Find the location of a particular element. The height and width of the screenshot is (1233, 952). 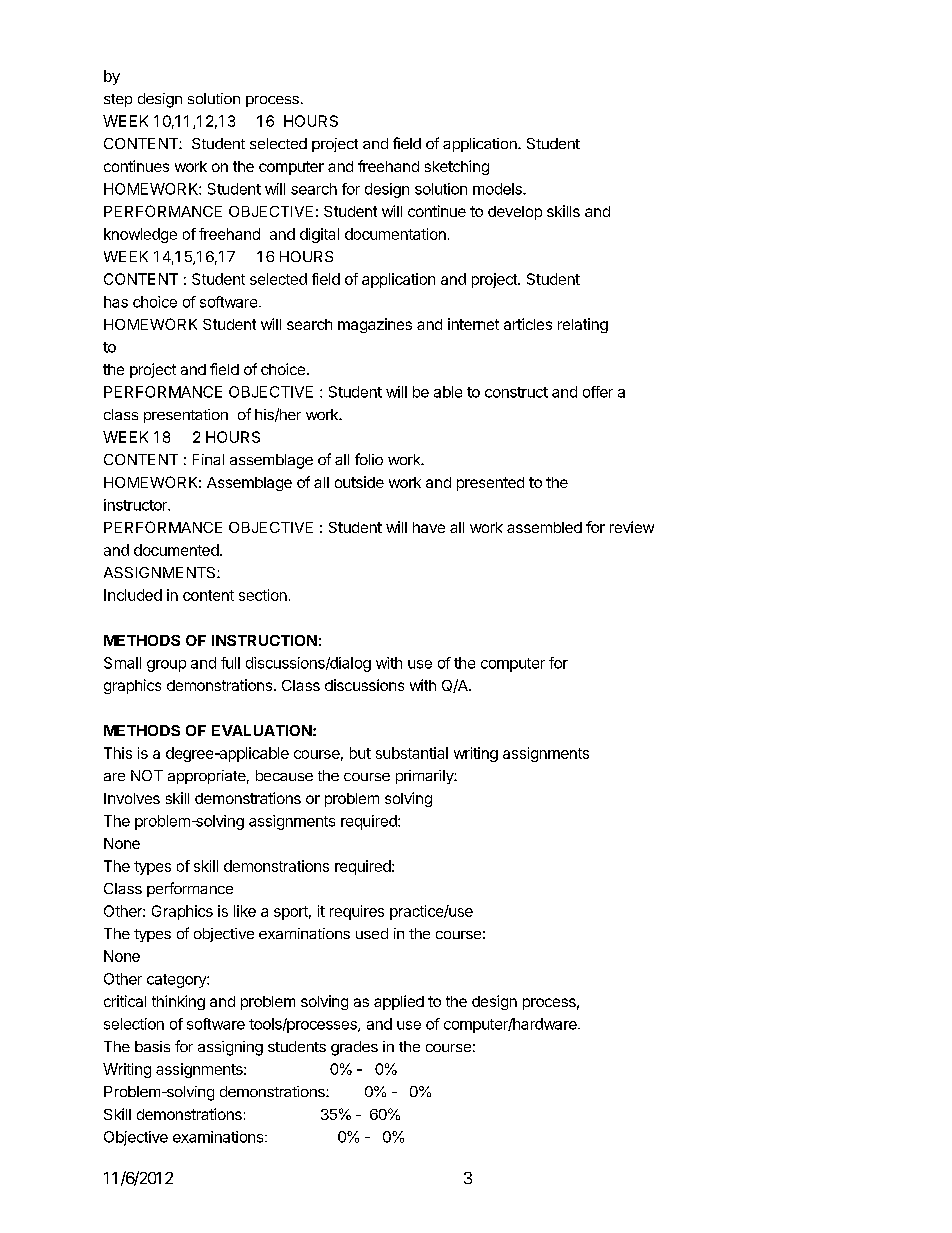

but is located at coordinates (360, 753).
